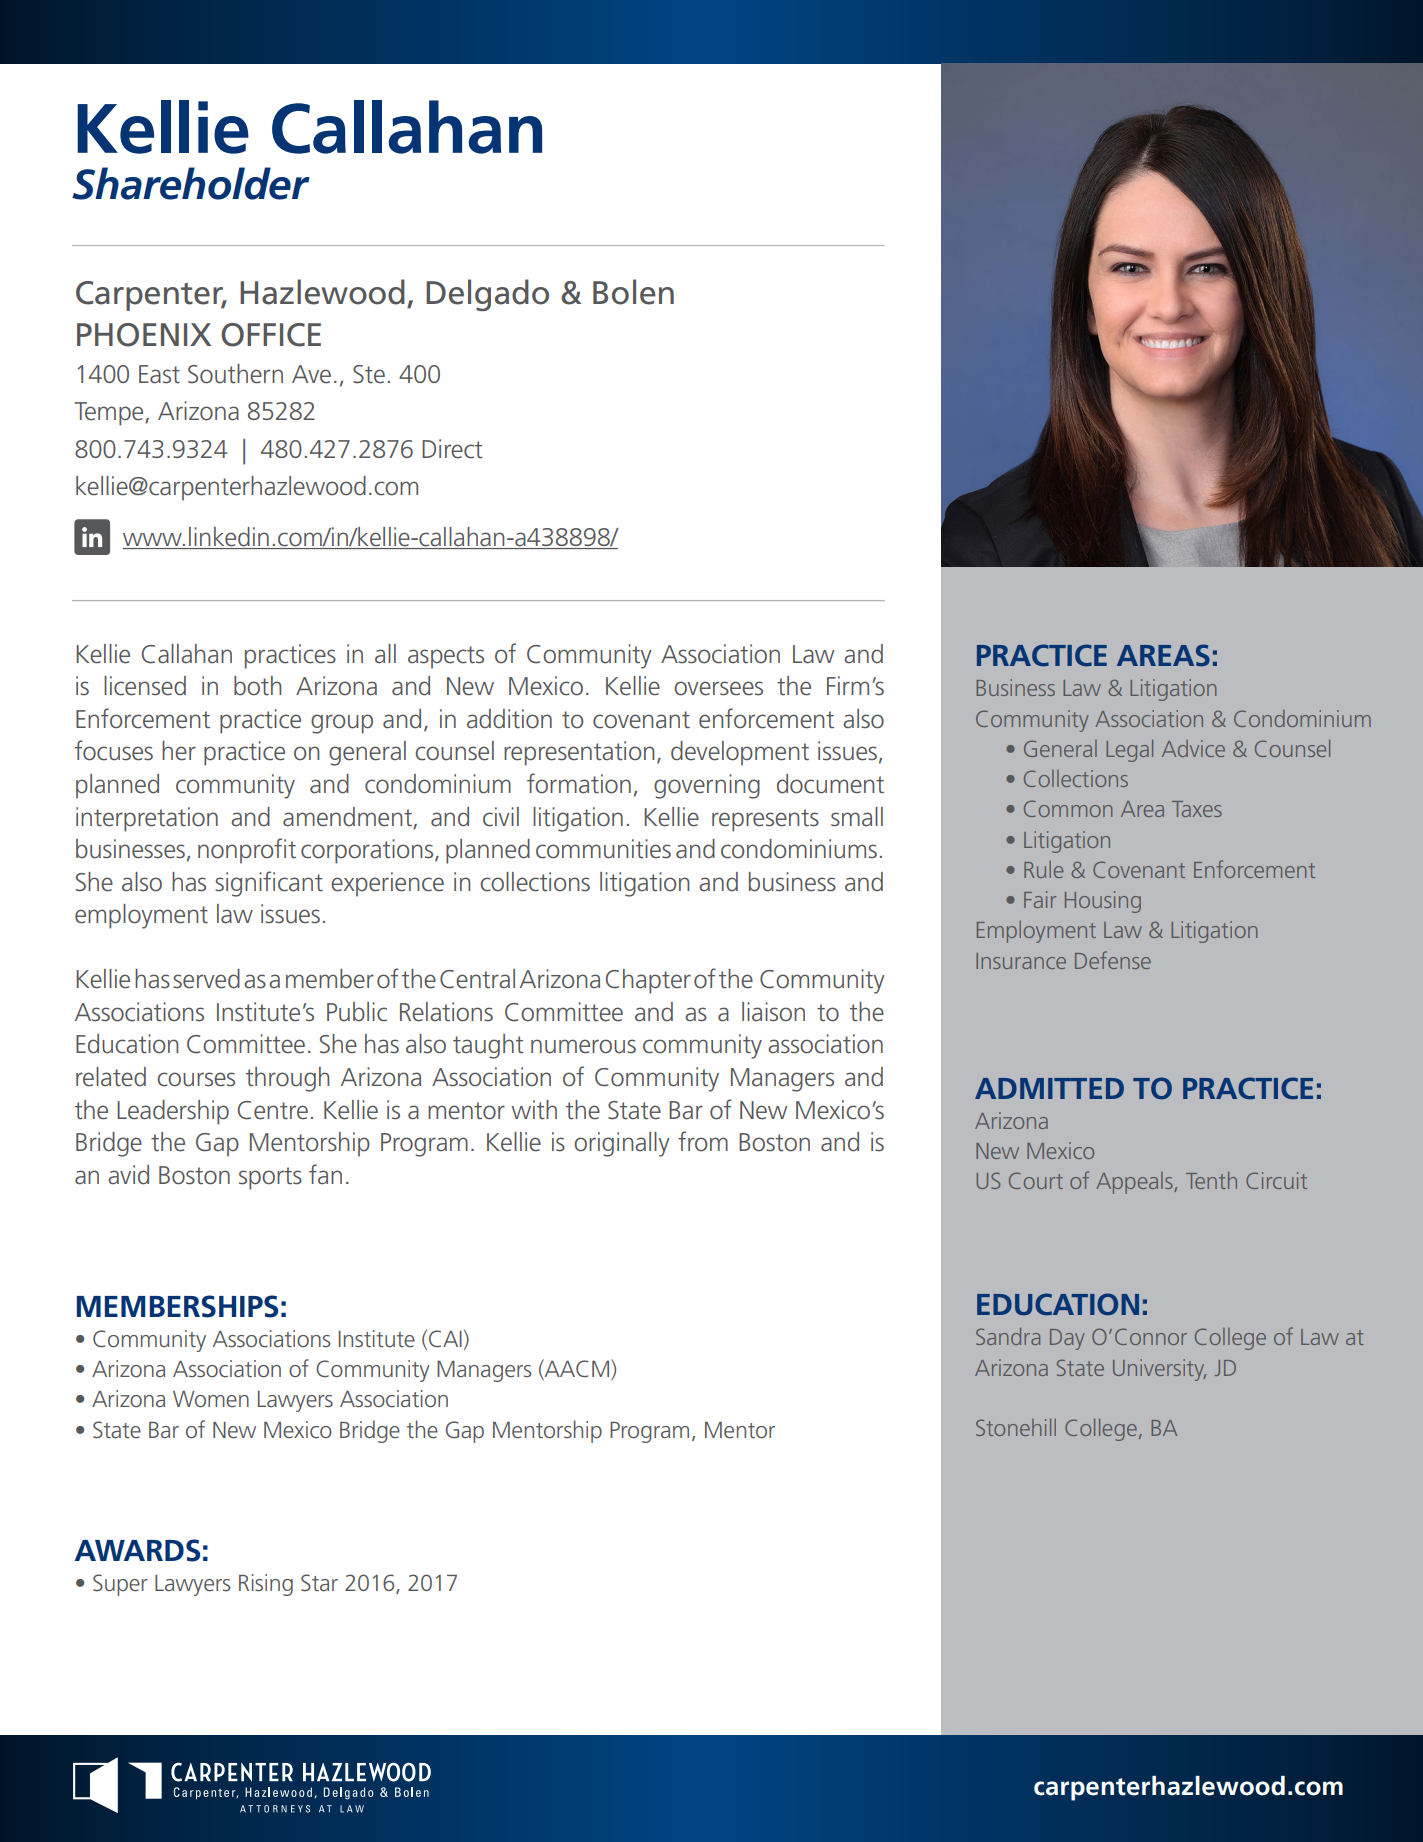  What do you see at coordinates (270, 1178) in the image?
I see `sports` at bounding box center [270, 1178].
